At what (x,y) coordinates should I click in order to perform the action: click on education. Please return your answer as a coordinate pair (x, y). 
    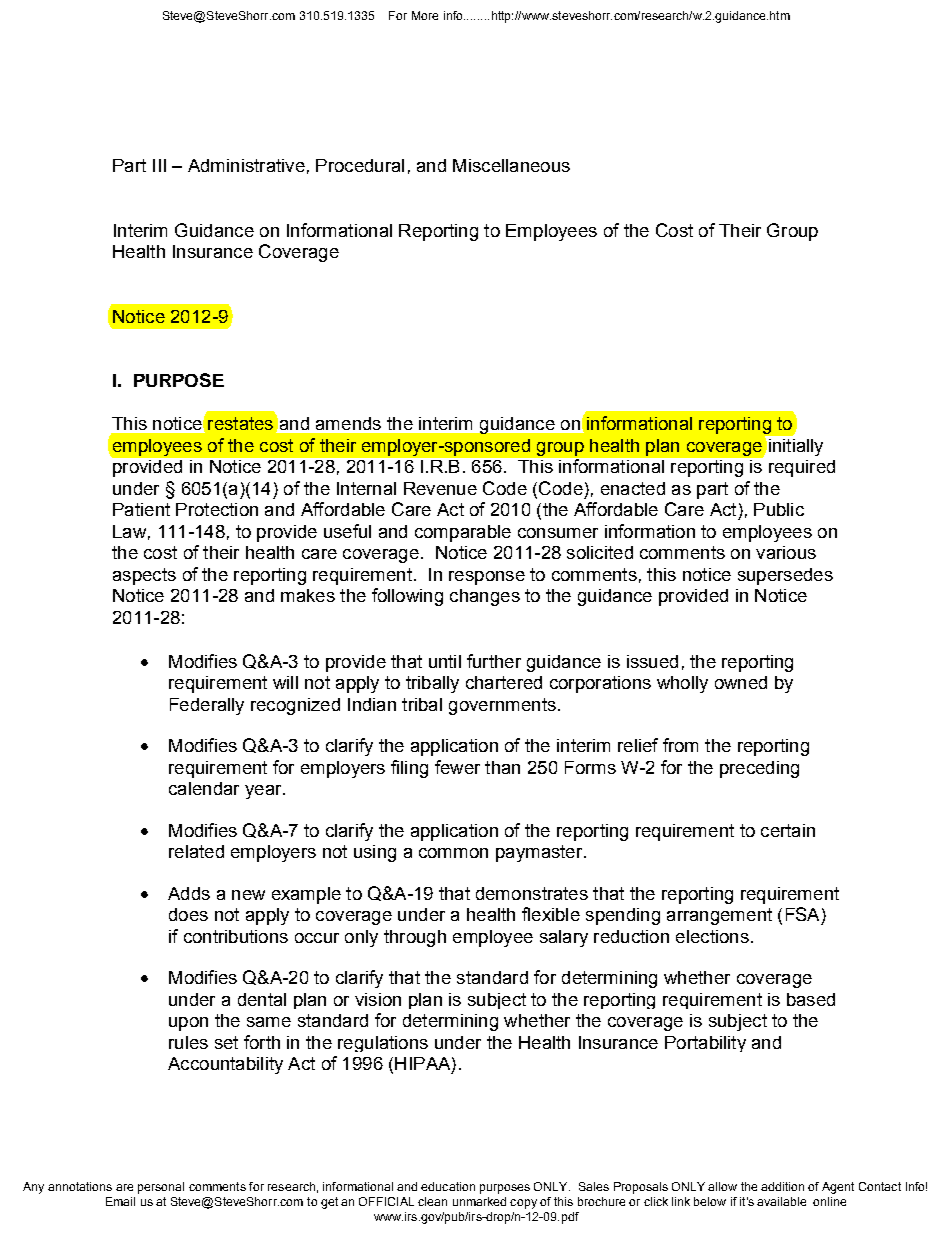
    Looking at the image, I should click on (448, 1186).
